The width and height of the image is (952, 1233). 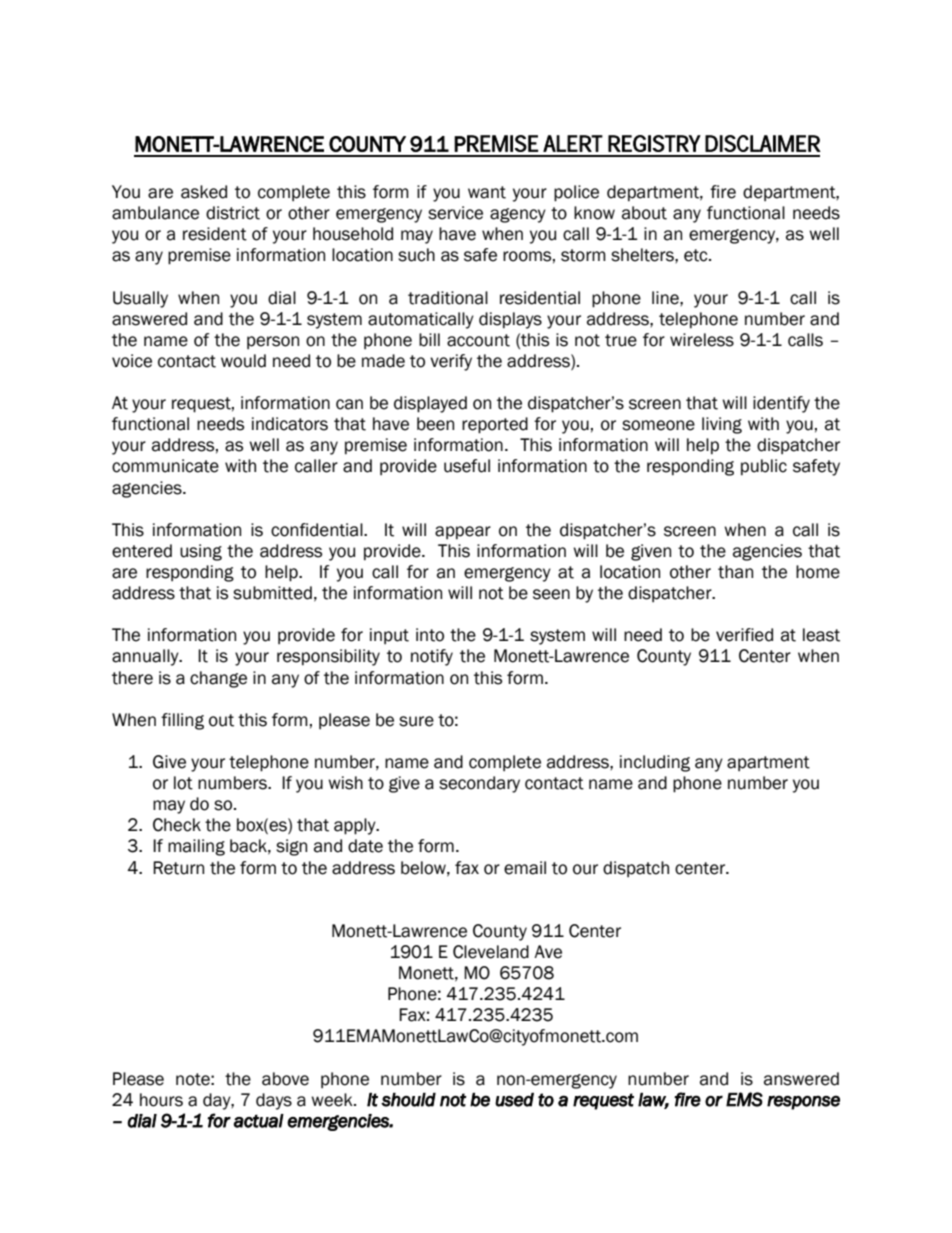 What do you see at coordinates (768, 763) in the image?
I see `apartment` at bounding box center [768, 763].
